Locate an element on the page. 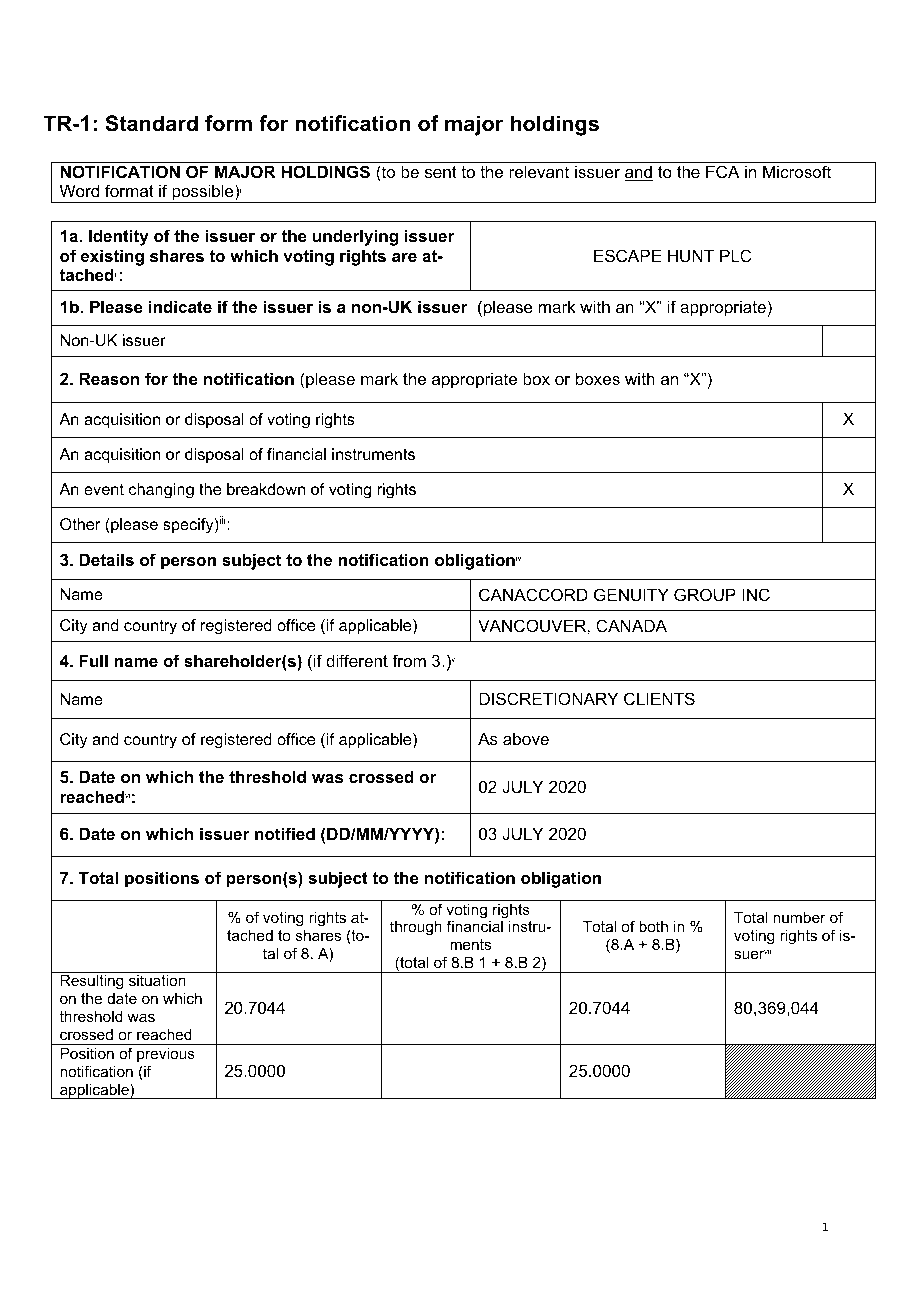 This image has height=1308, width=924. through is located at coordinates (416, 928).
